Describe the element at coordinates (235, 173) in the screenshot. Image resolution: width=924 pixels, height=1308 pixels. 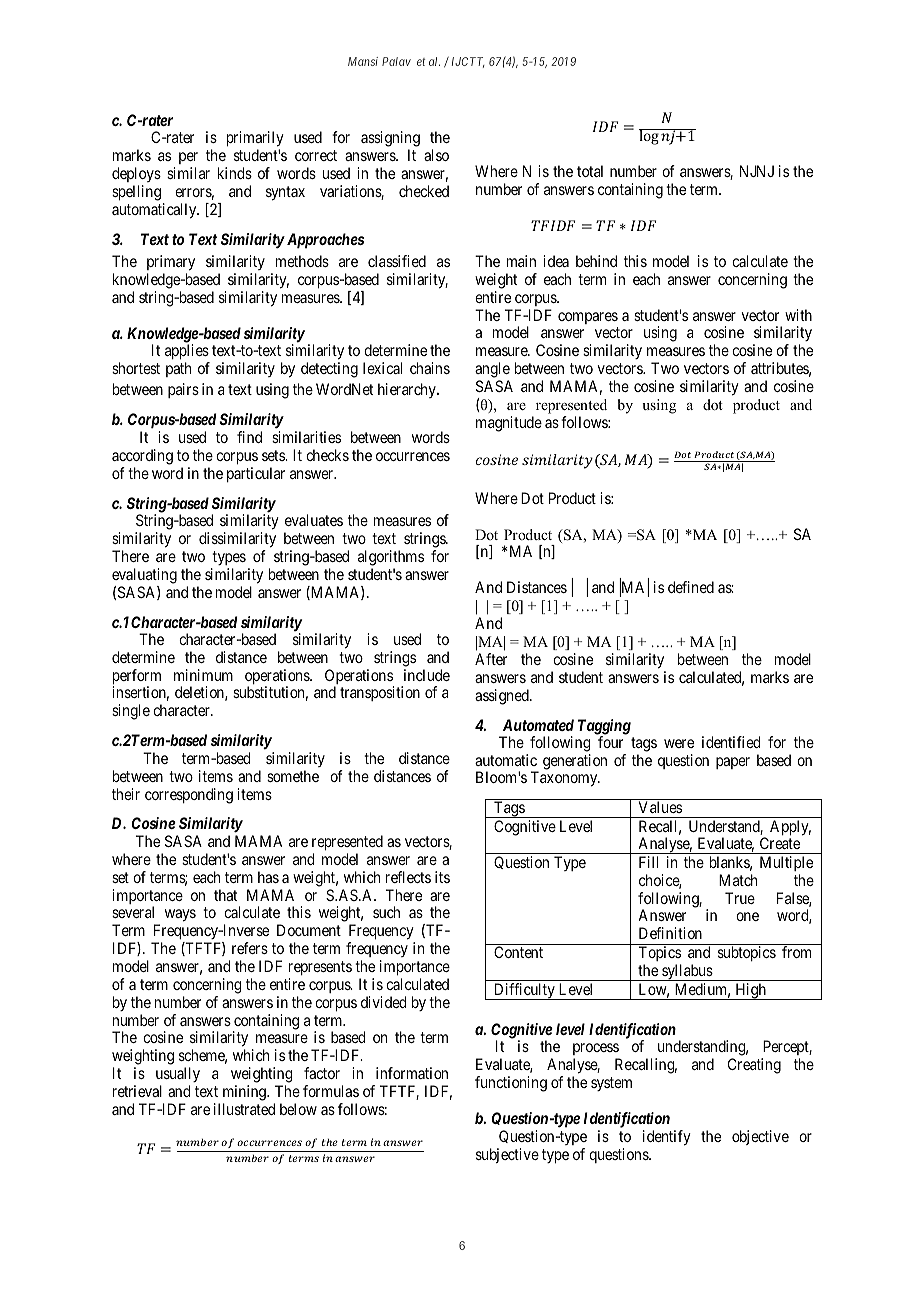
I see `kinds` at that location.
